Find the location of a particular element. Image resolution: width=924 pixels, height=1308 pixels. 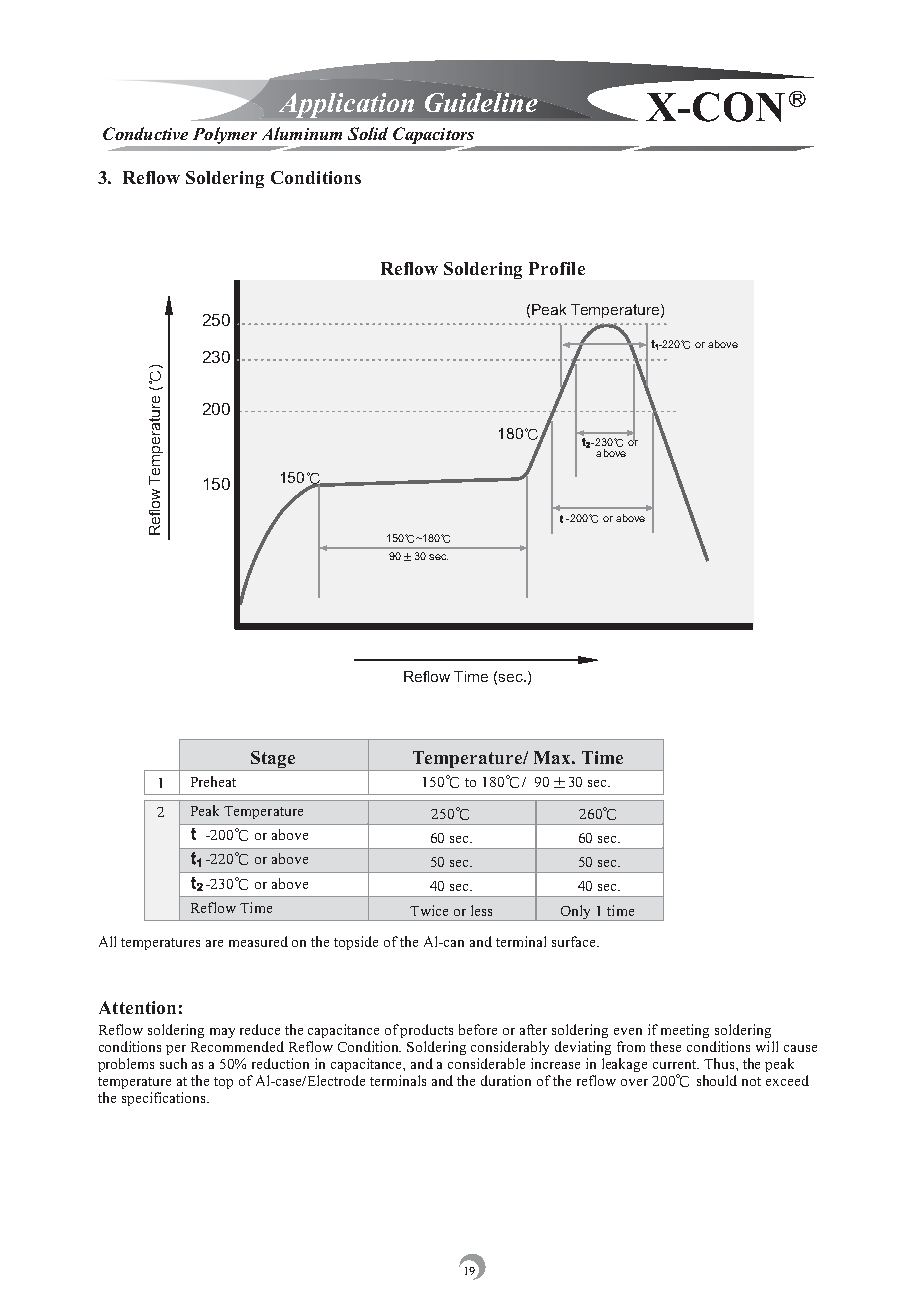

Preheat is located at coordinates (213, 781).
